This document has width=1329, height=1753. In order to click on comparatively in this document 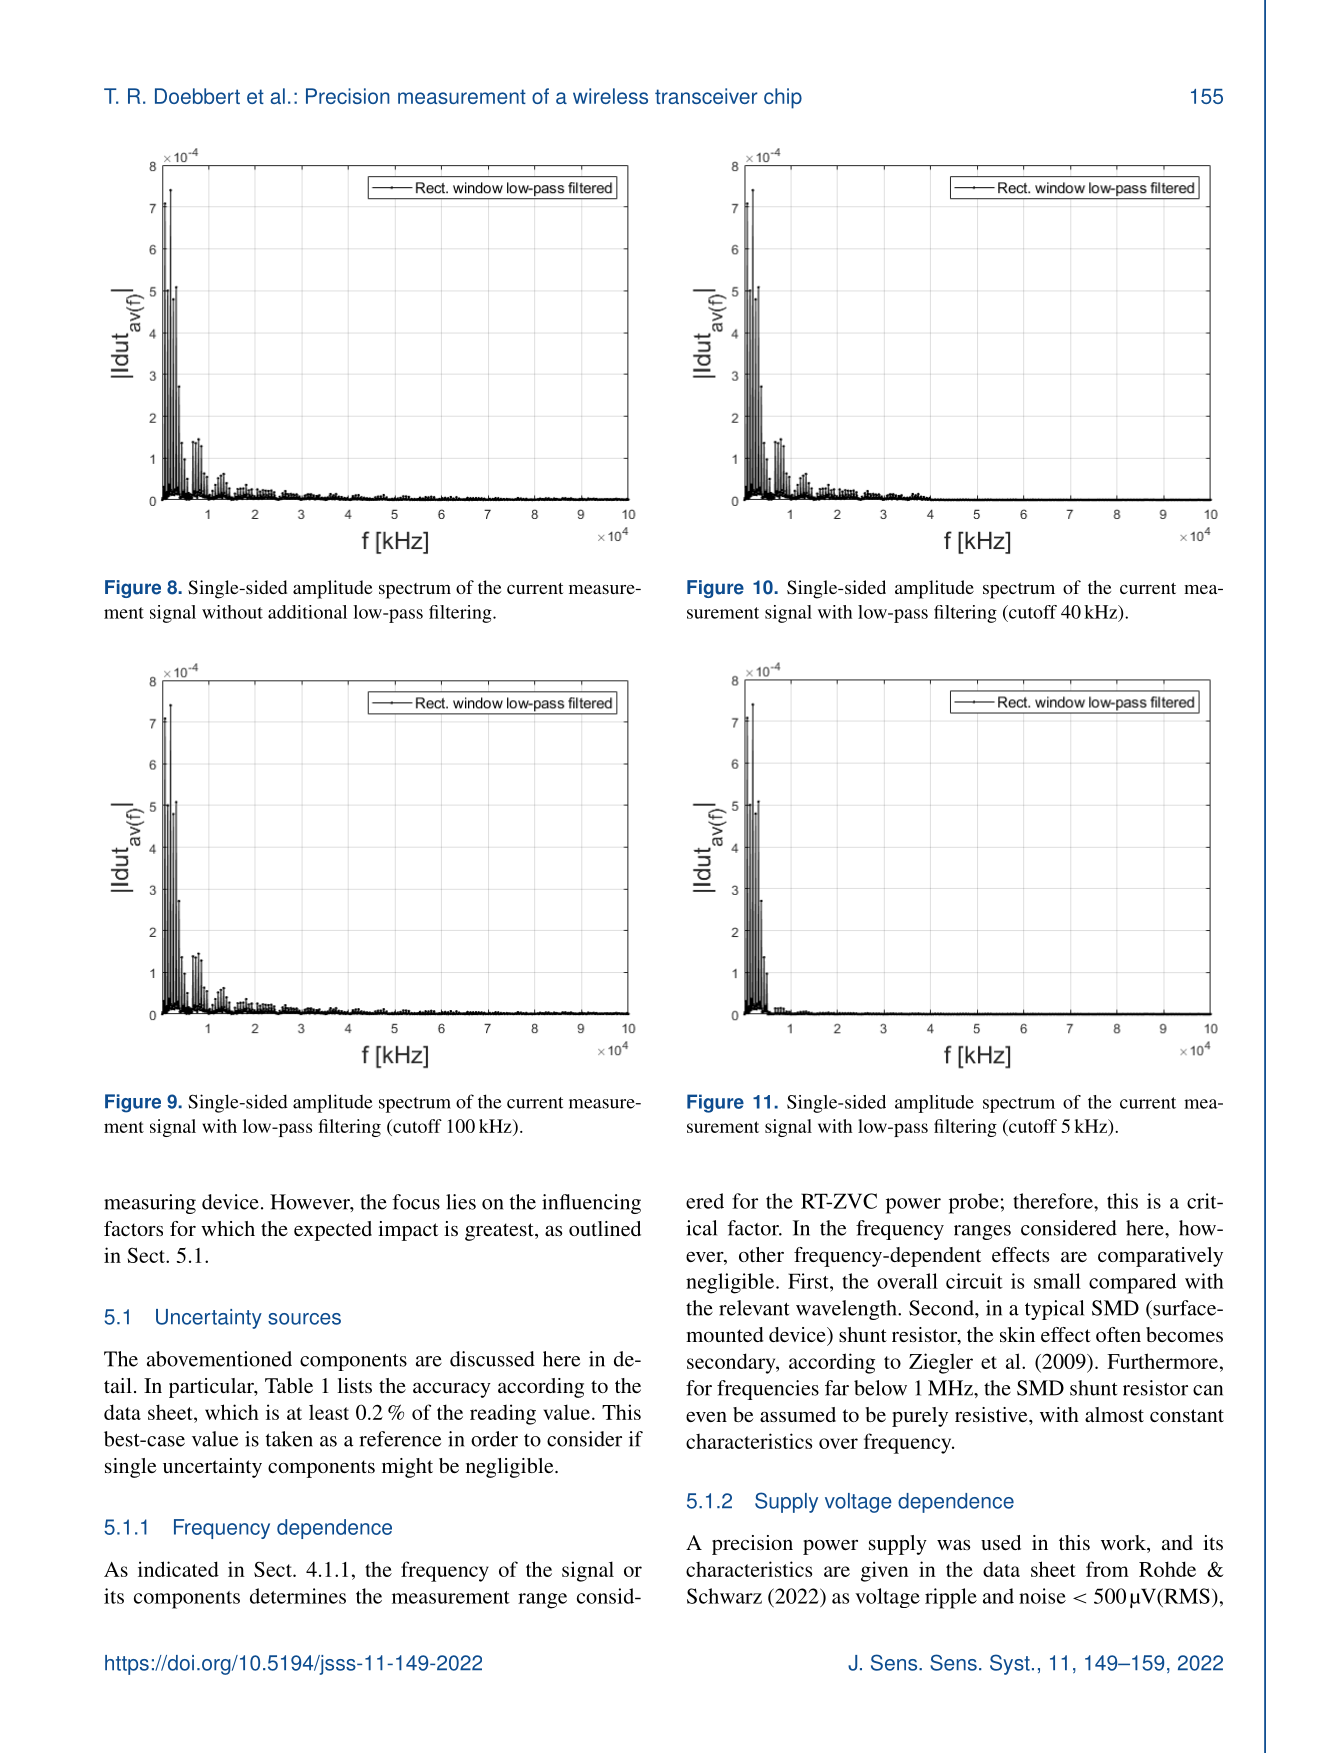, I will do `click(1160, 1257)`.
